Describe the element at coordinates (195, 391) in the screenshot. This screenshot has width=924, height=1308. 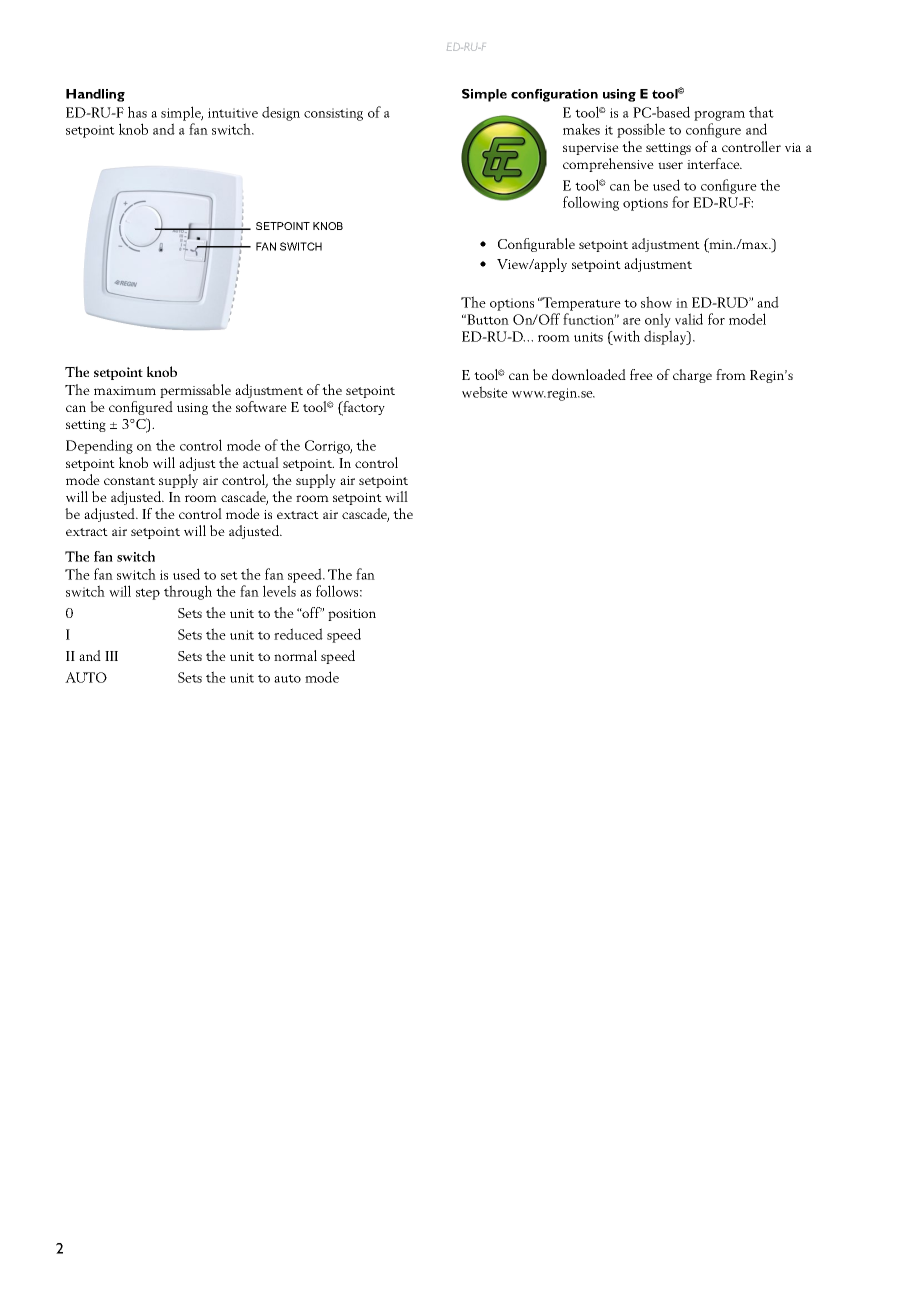
I see `permissable` at that location.
